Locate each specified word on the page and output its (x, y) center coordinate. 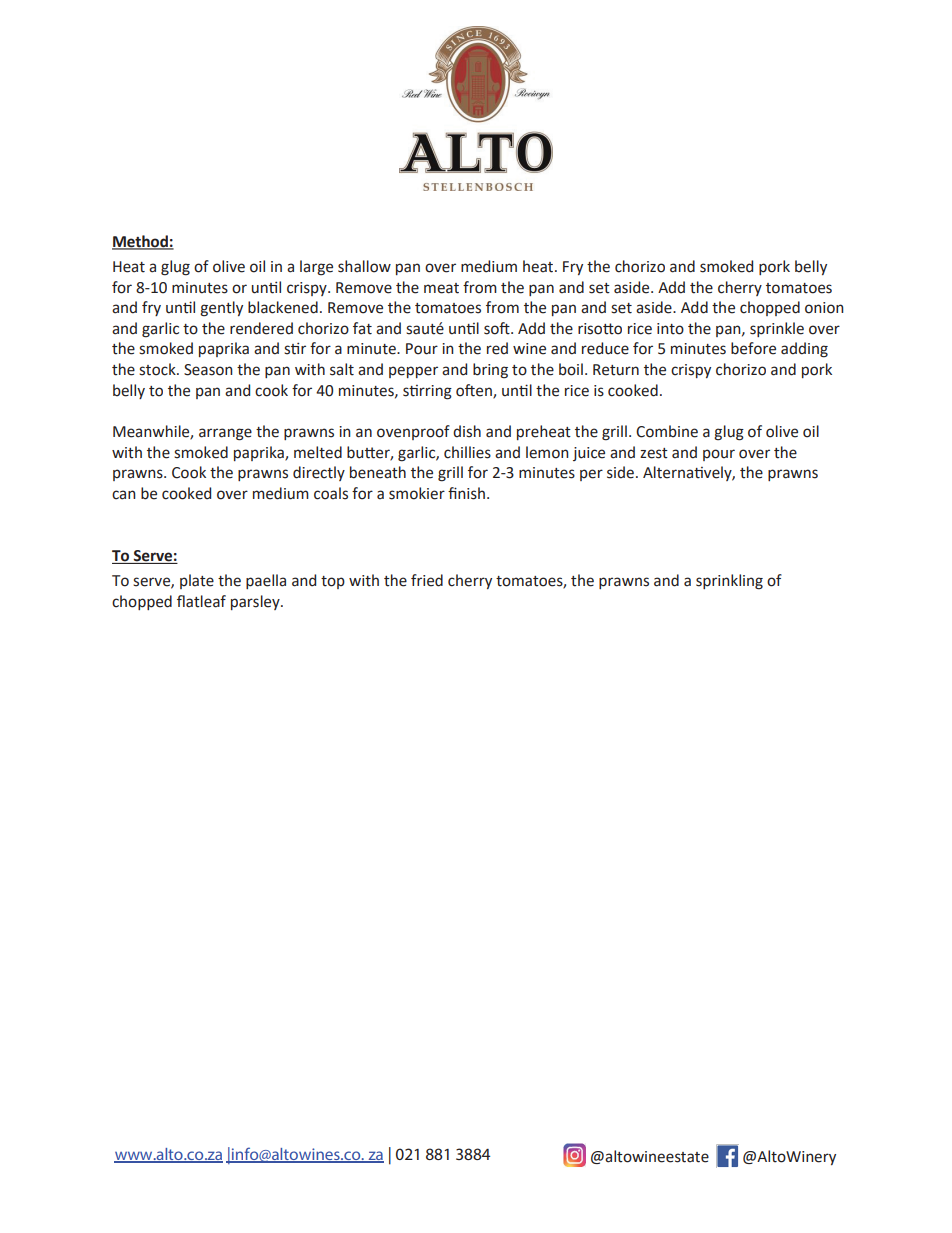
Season (208, 370)
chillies (467, 452)
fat (362, 328)
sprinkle (777, 329)
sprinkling (729, 582)
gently (221, 309)
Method (141, 242)
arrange (225, 434)
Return (616, 370)
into (670, 329)
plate (197, 581)
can (124, 495)
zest (654, 453)
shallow (364, 266)
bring (490, 371)
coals (331, 493)
